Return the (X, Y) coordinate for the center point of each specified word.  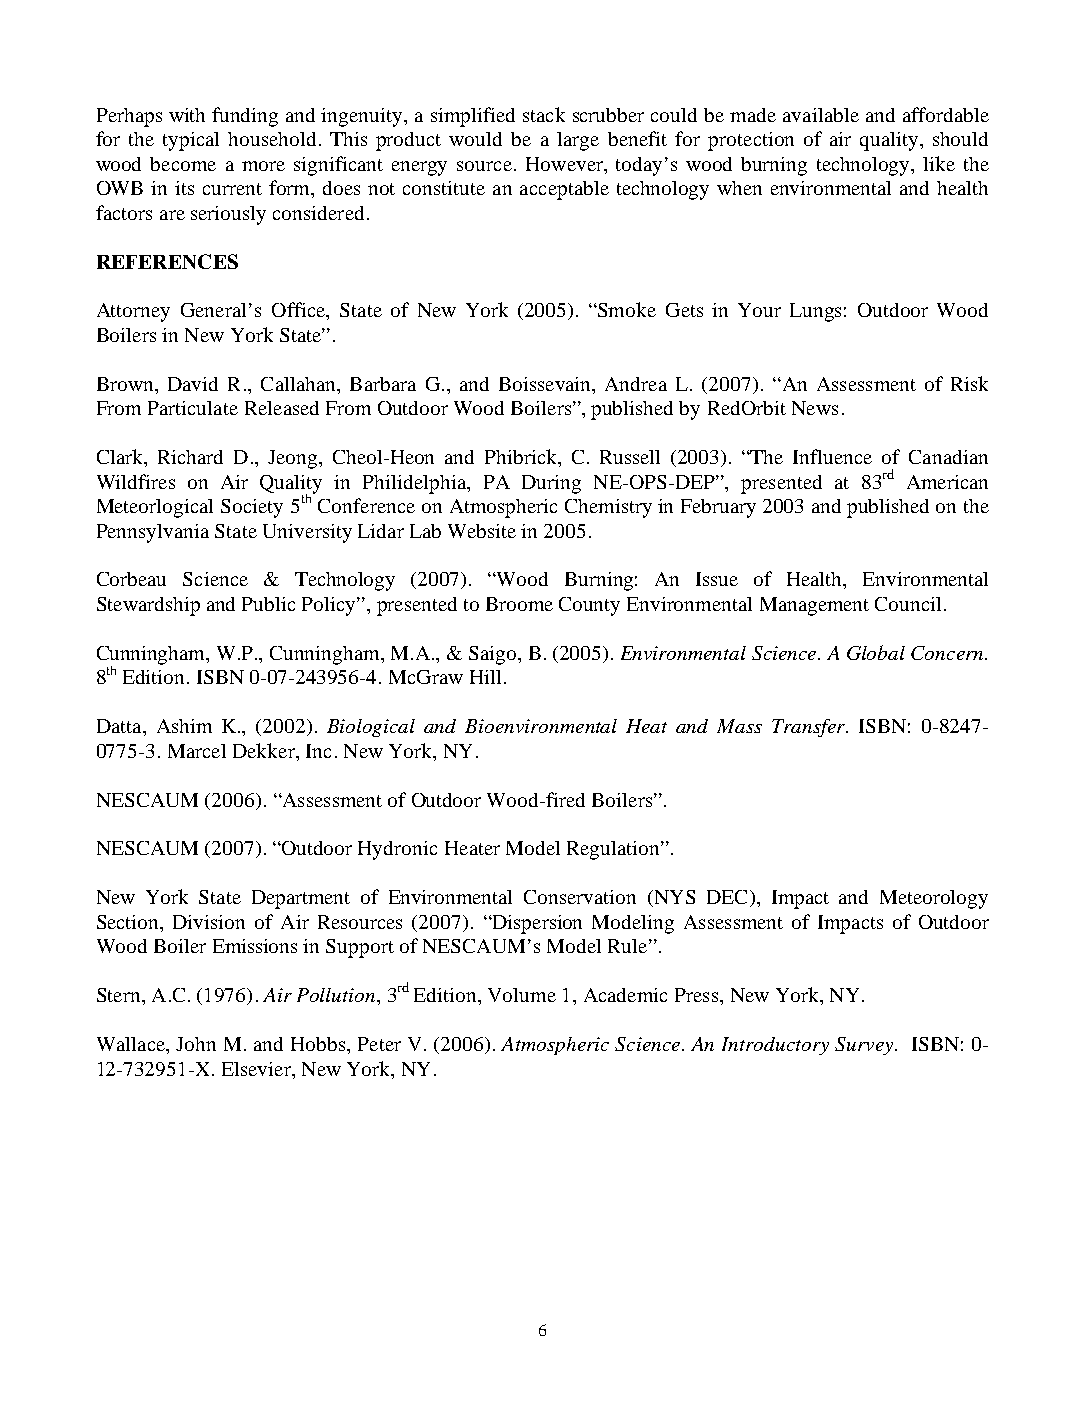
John (196, 1044)
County (589, 606)
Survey (865, 1046)
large (578, 141)
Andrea (636, 384)
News (815, 408)
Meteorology (934, 899)
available (821, 115)
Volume (522, 995)
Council (908, 604)
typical (191, 141)
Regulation (614, 850)
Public (268, 604)
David (193, 384)
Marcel (197, 751)
